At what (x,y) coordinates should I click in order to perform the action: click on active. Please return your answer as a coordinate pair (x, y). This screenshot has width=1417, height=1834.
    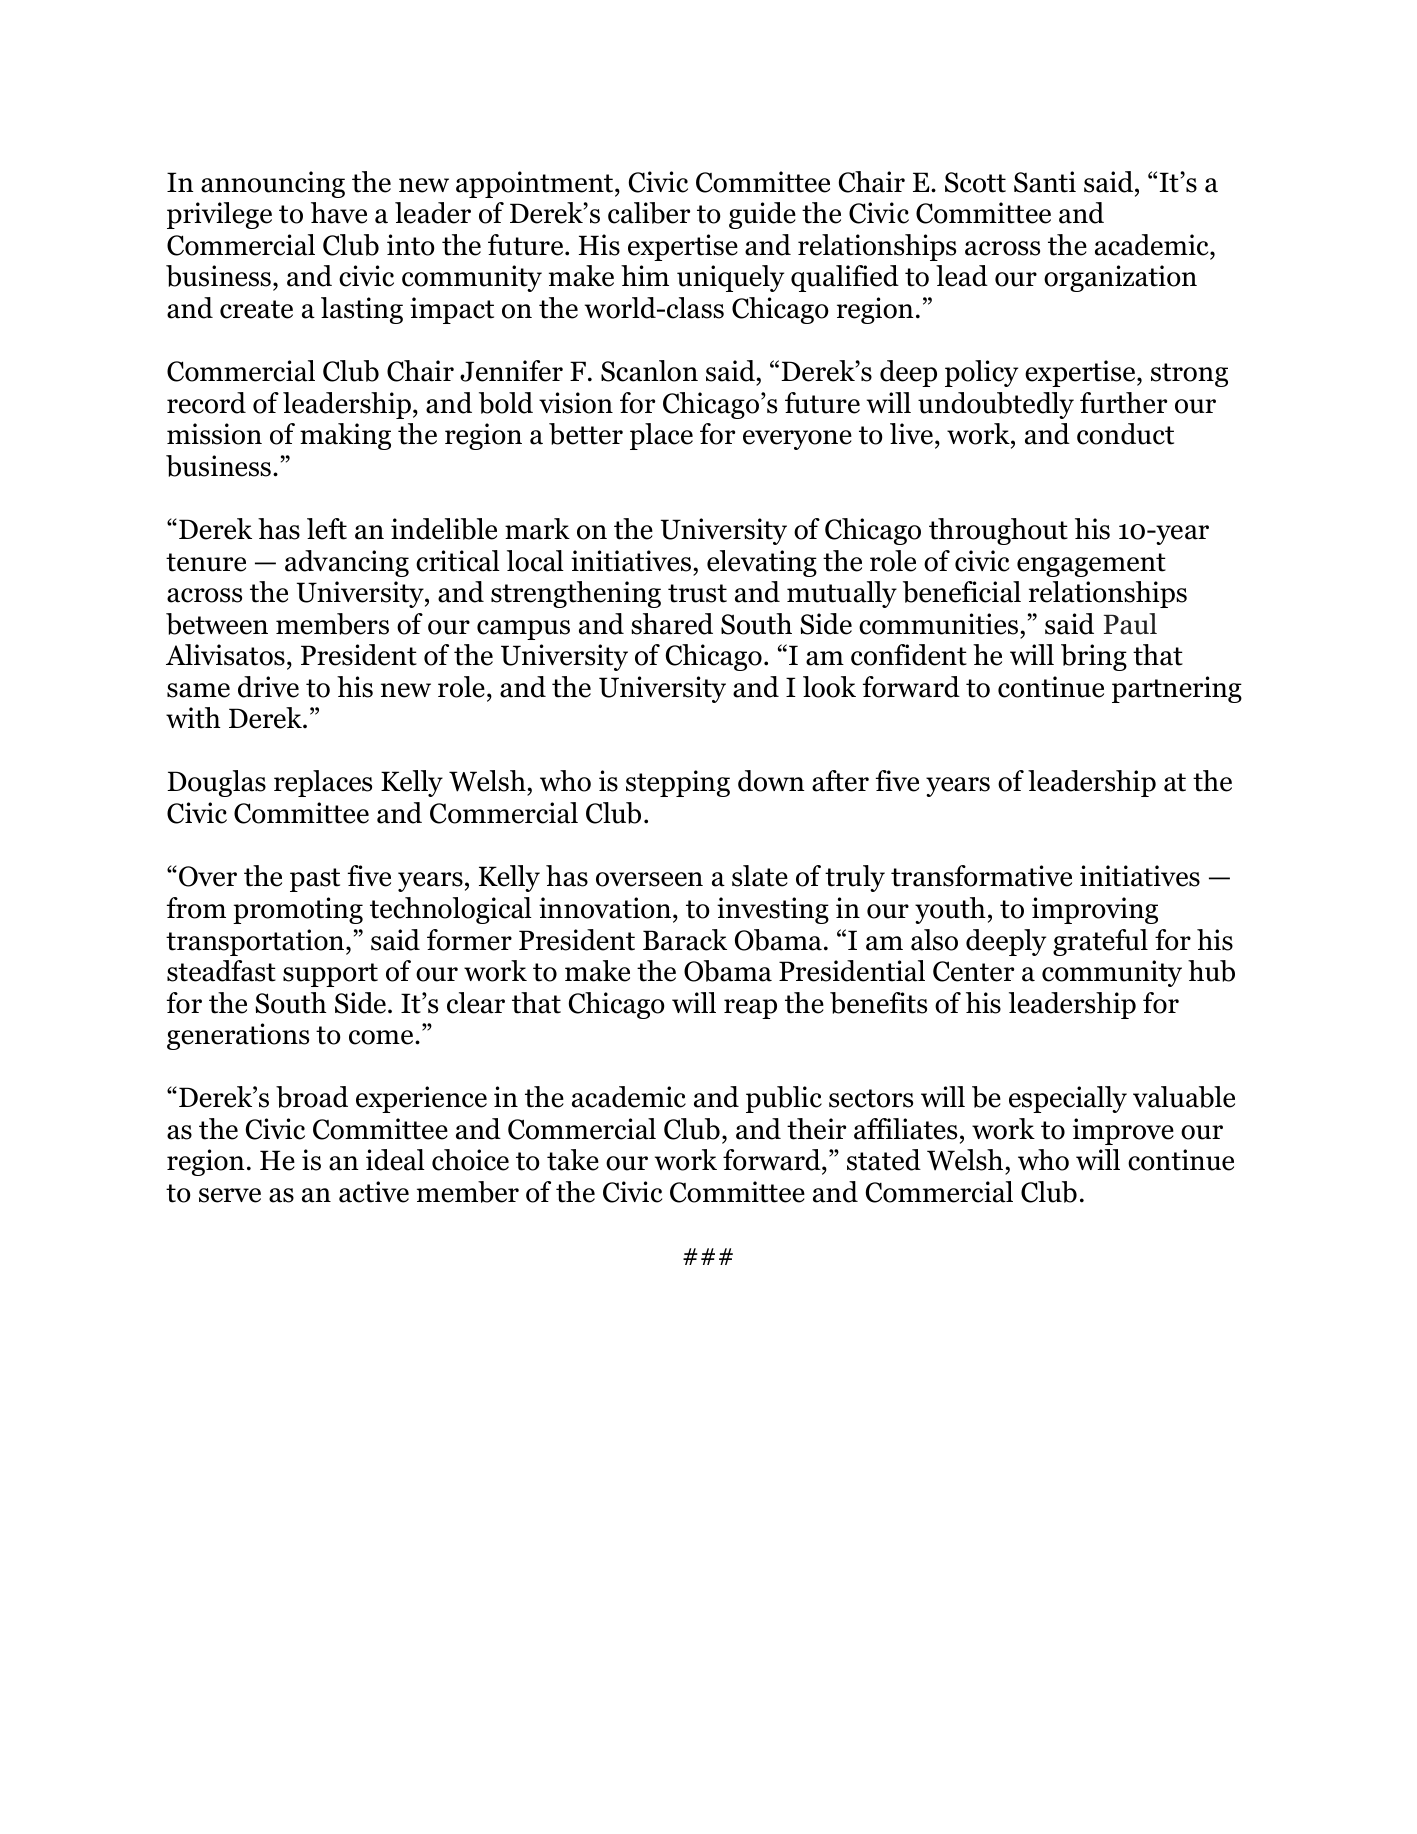
    Looking at the image, I should click on (374, 1192).
